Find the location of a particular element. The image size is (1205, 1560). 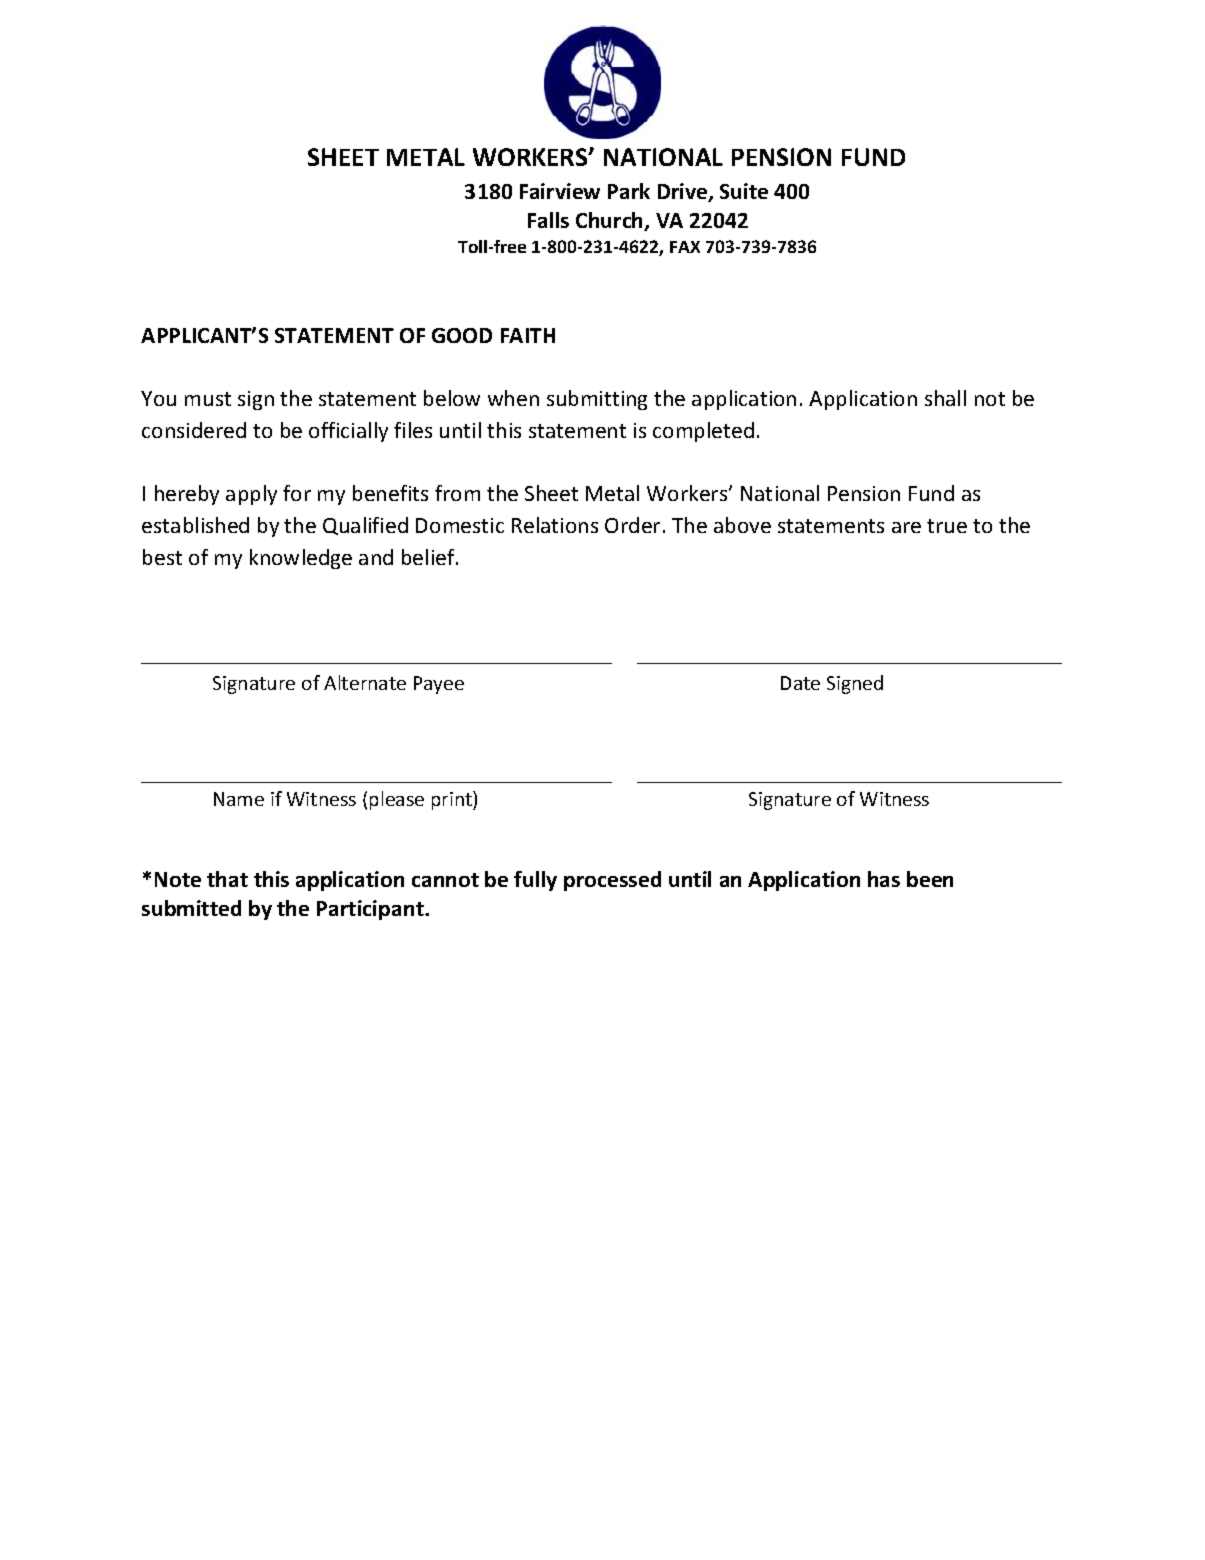

Falls is located at coordinates (548, 220).
